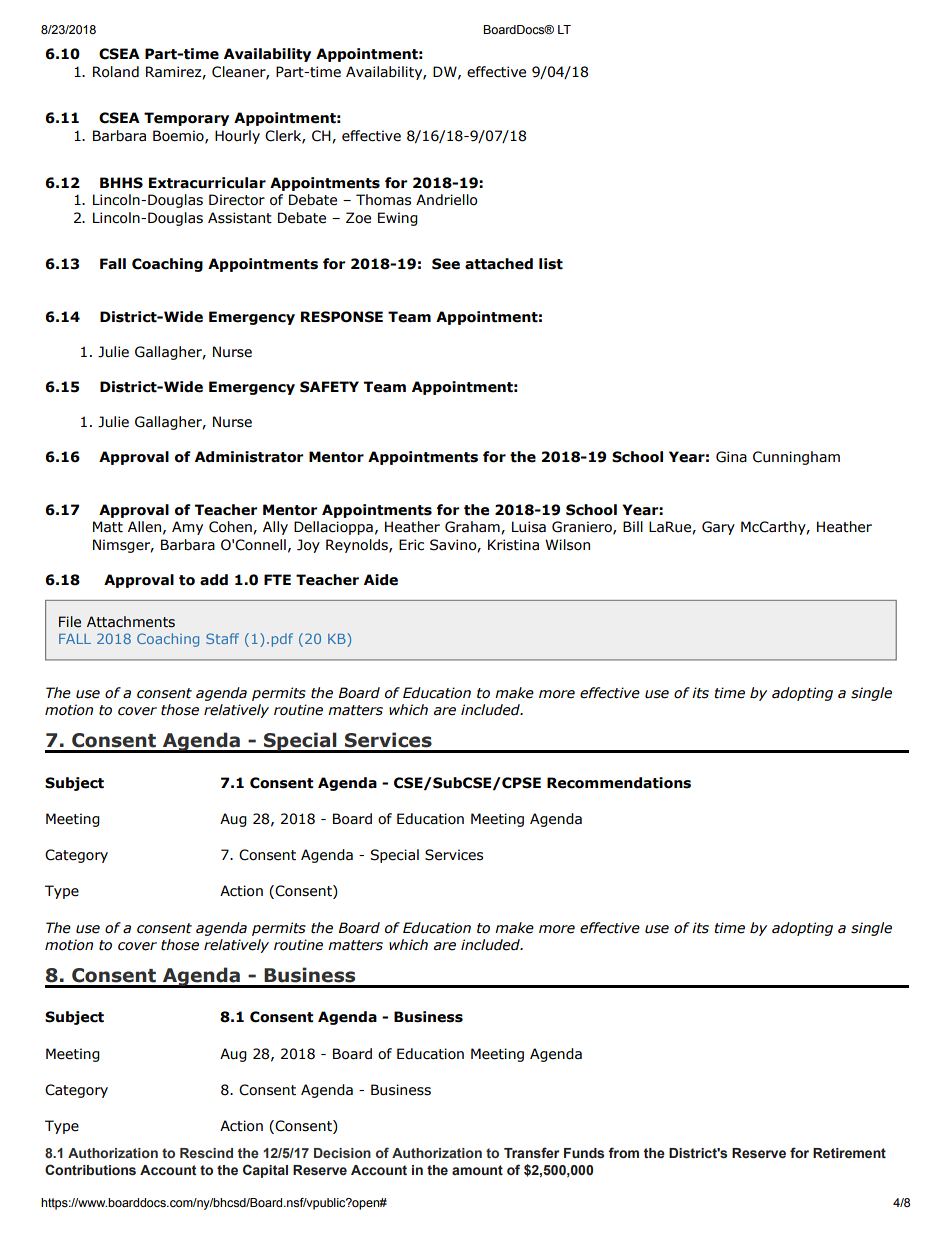 This document has width=952, height=1233. I want to click on list, so click(551, 264).
